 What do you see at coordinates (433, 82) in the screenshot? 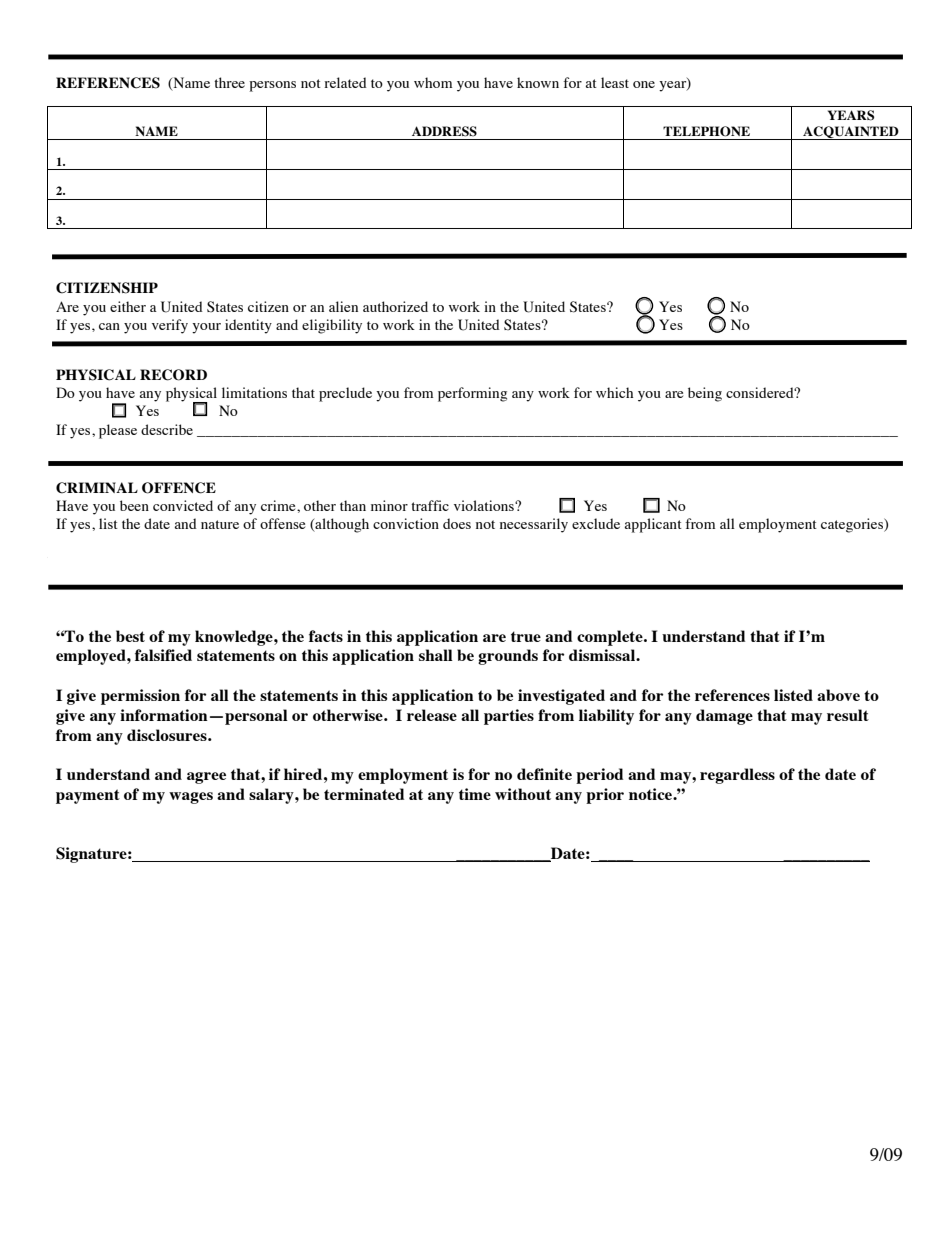
I see `whom` at bounding box center [433, 82].
